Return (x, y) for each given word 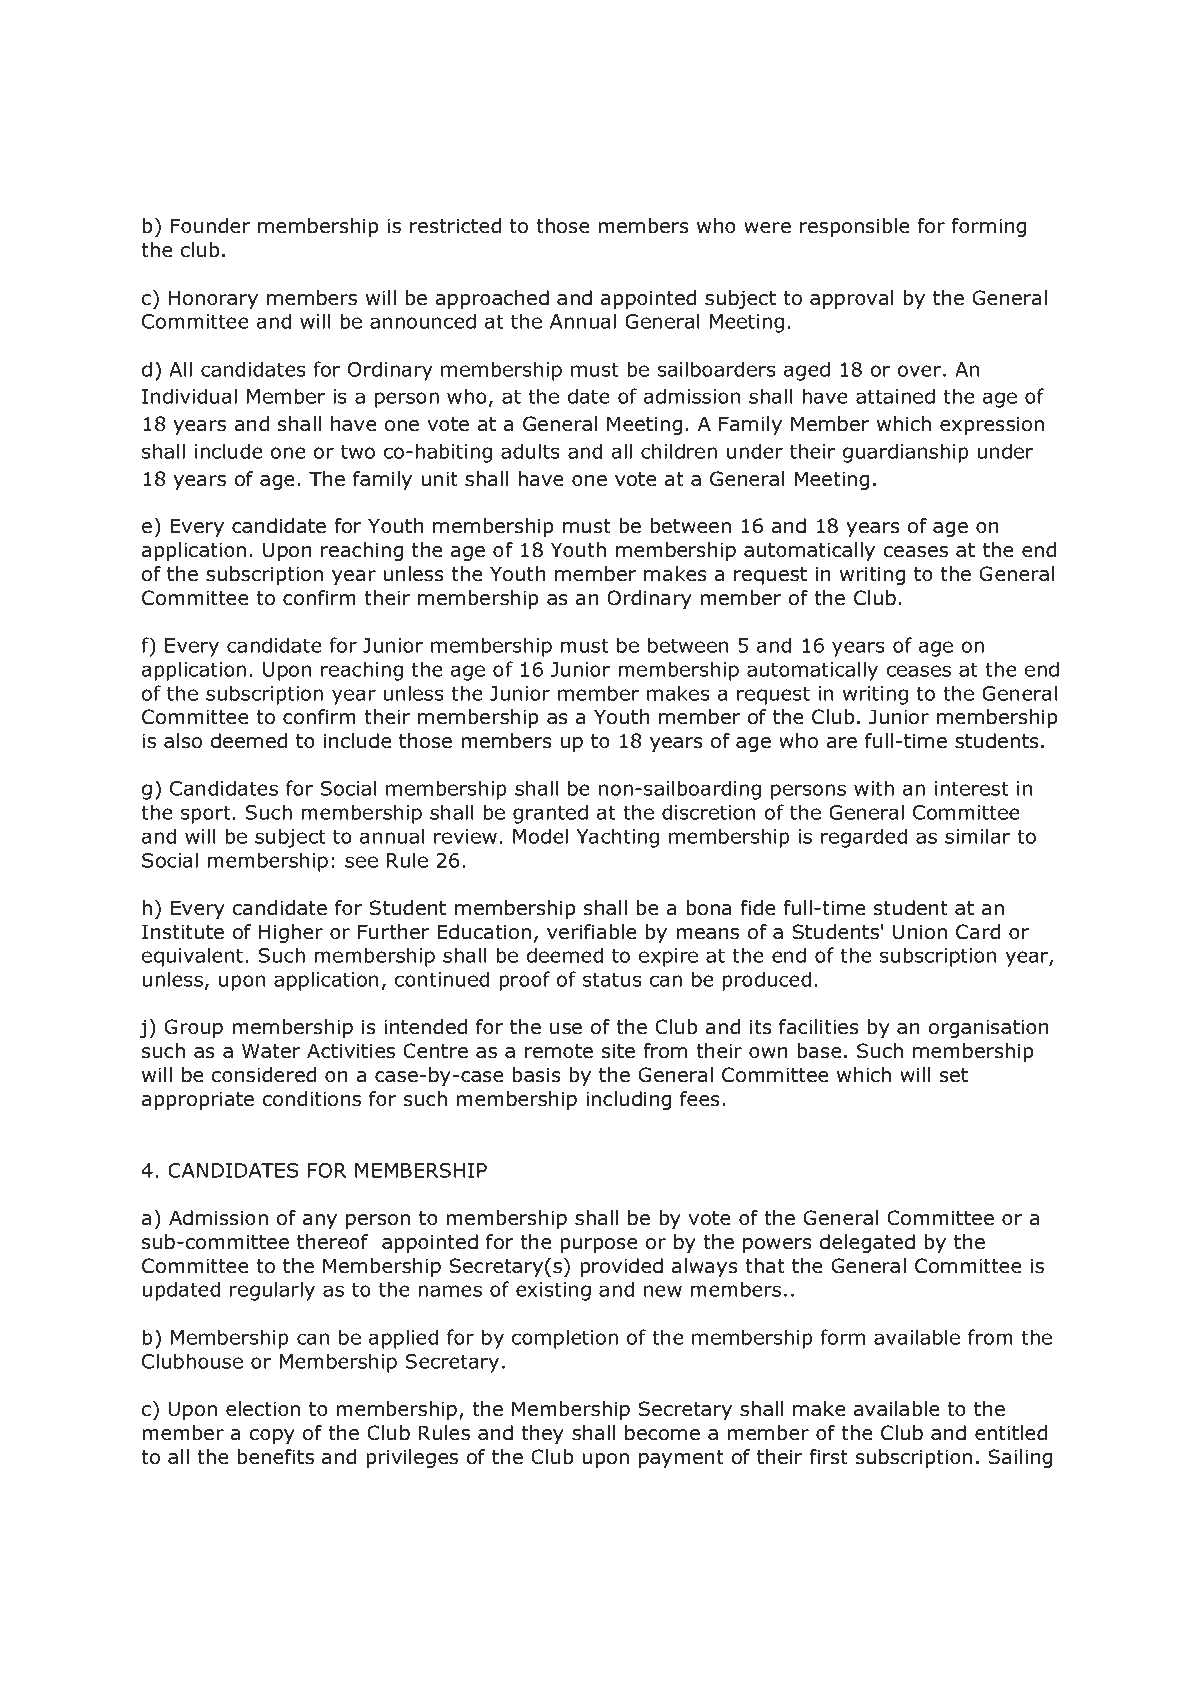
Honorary (213, 299)
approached (492, 299)
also (183, 741)
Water (271, 1051)
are (842, 743)
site (618, 1051)
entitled (1011, 1433)
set (954, 1075)
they (542, 1434)
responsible (854, 227)
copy (272, 1436)
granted (550, 814)
